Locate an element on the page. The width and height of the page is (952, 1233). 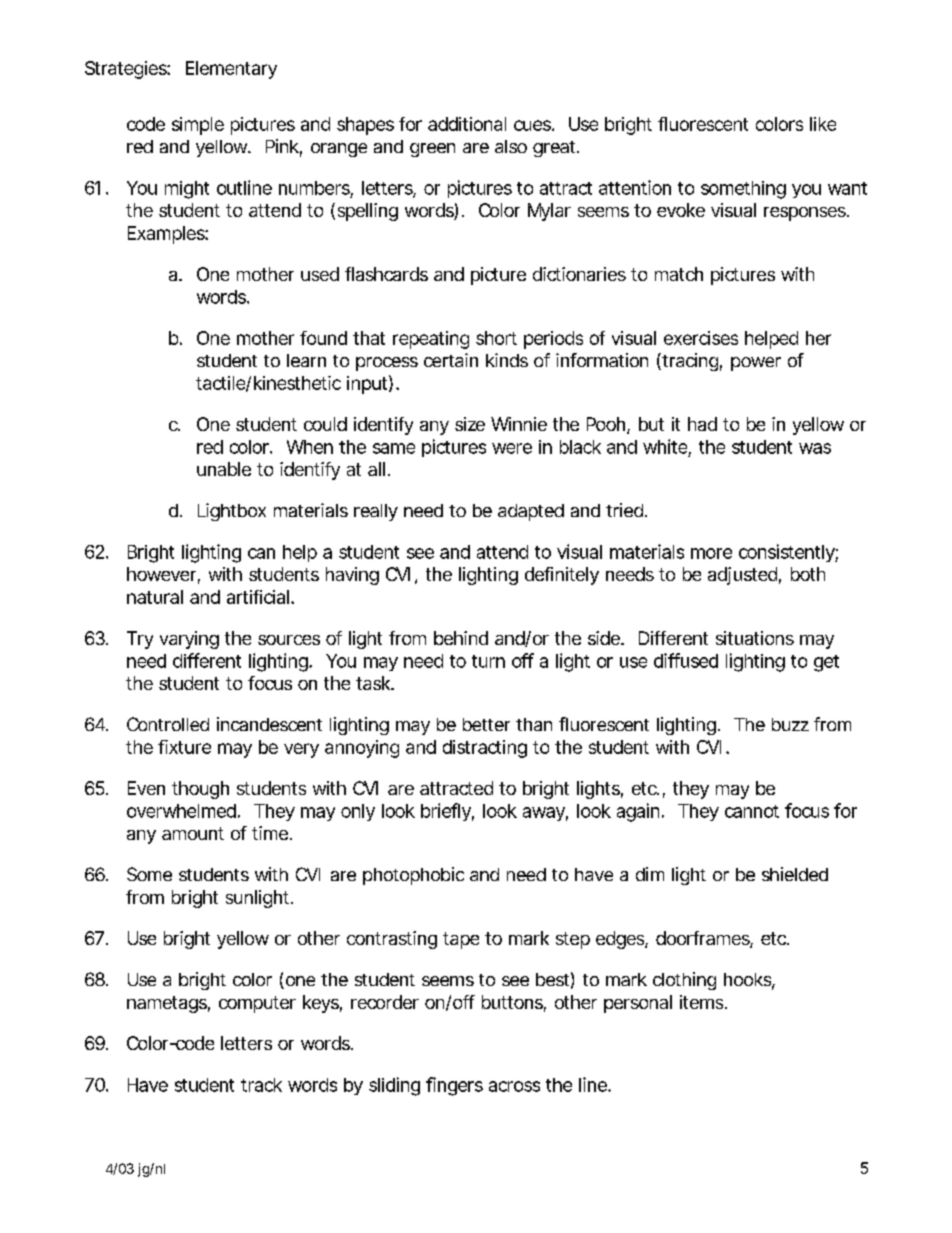
simple is located at coordinates (198, 126).
